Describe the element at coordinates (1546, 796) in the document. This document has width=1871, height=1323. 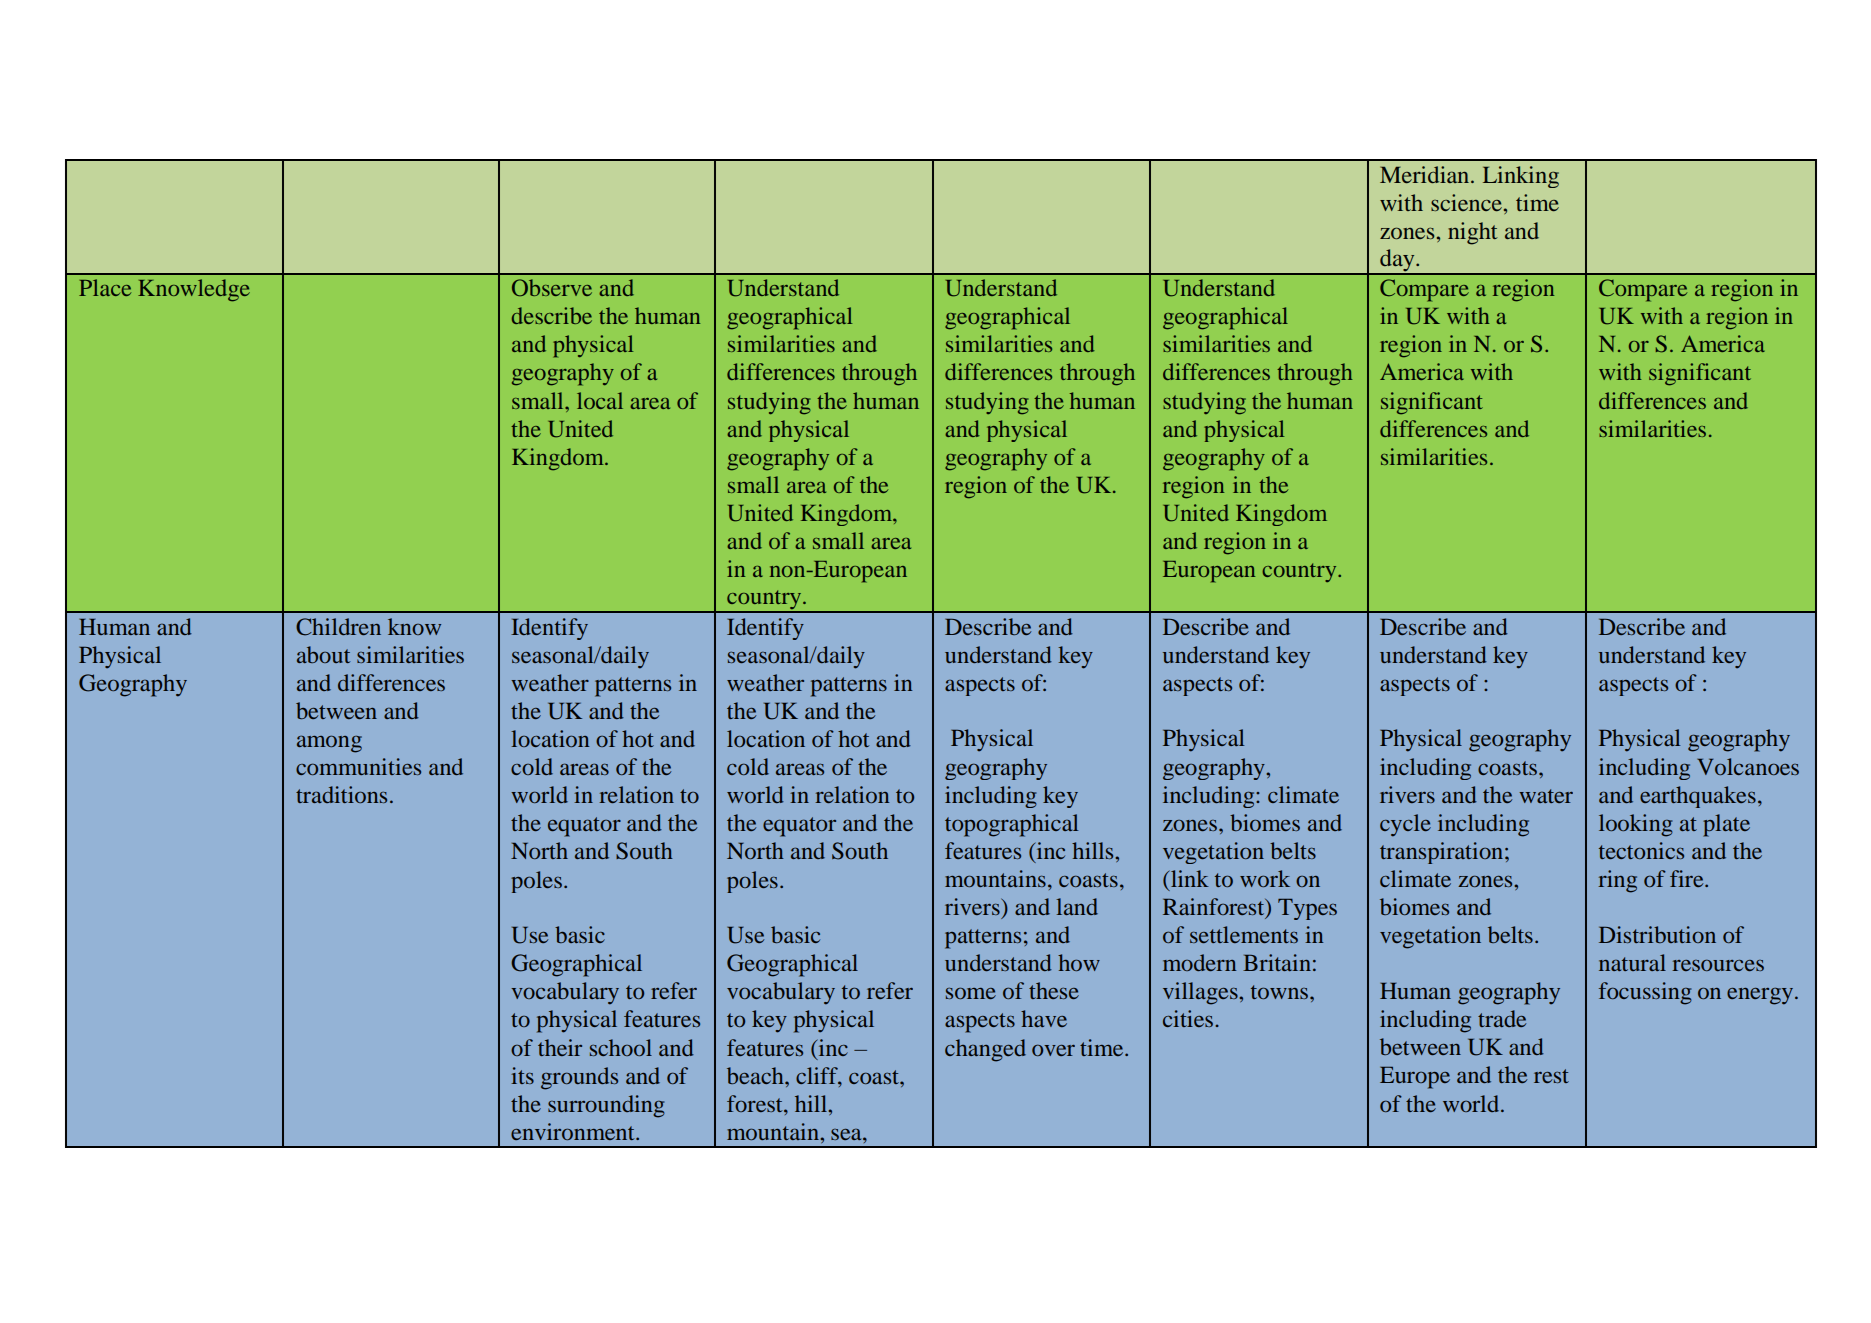
I see `water` at that location.
